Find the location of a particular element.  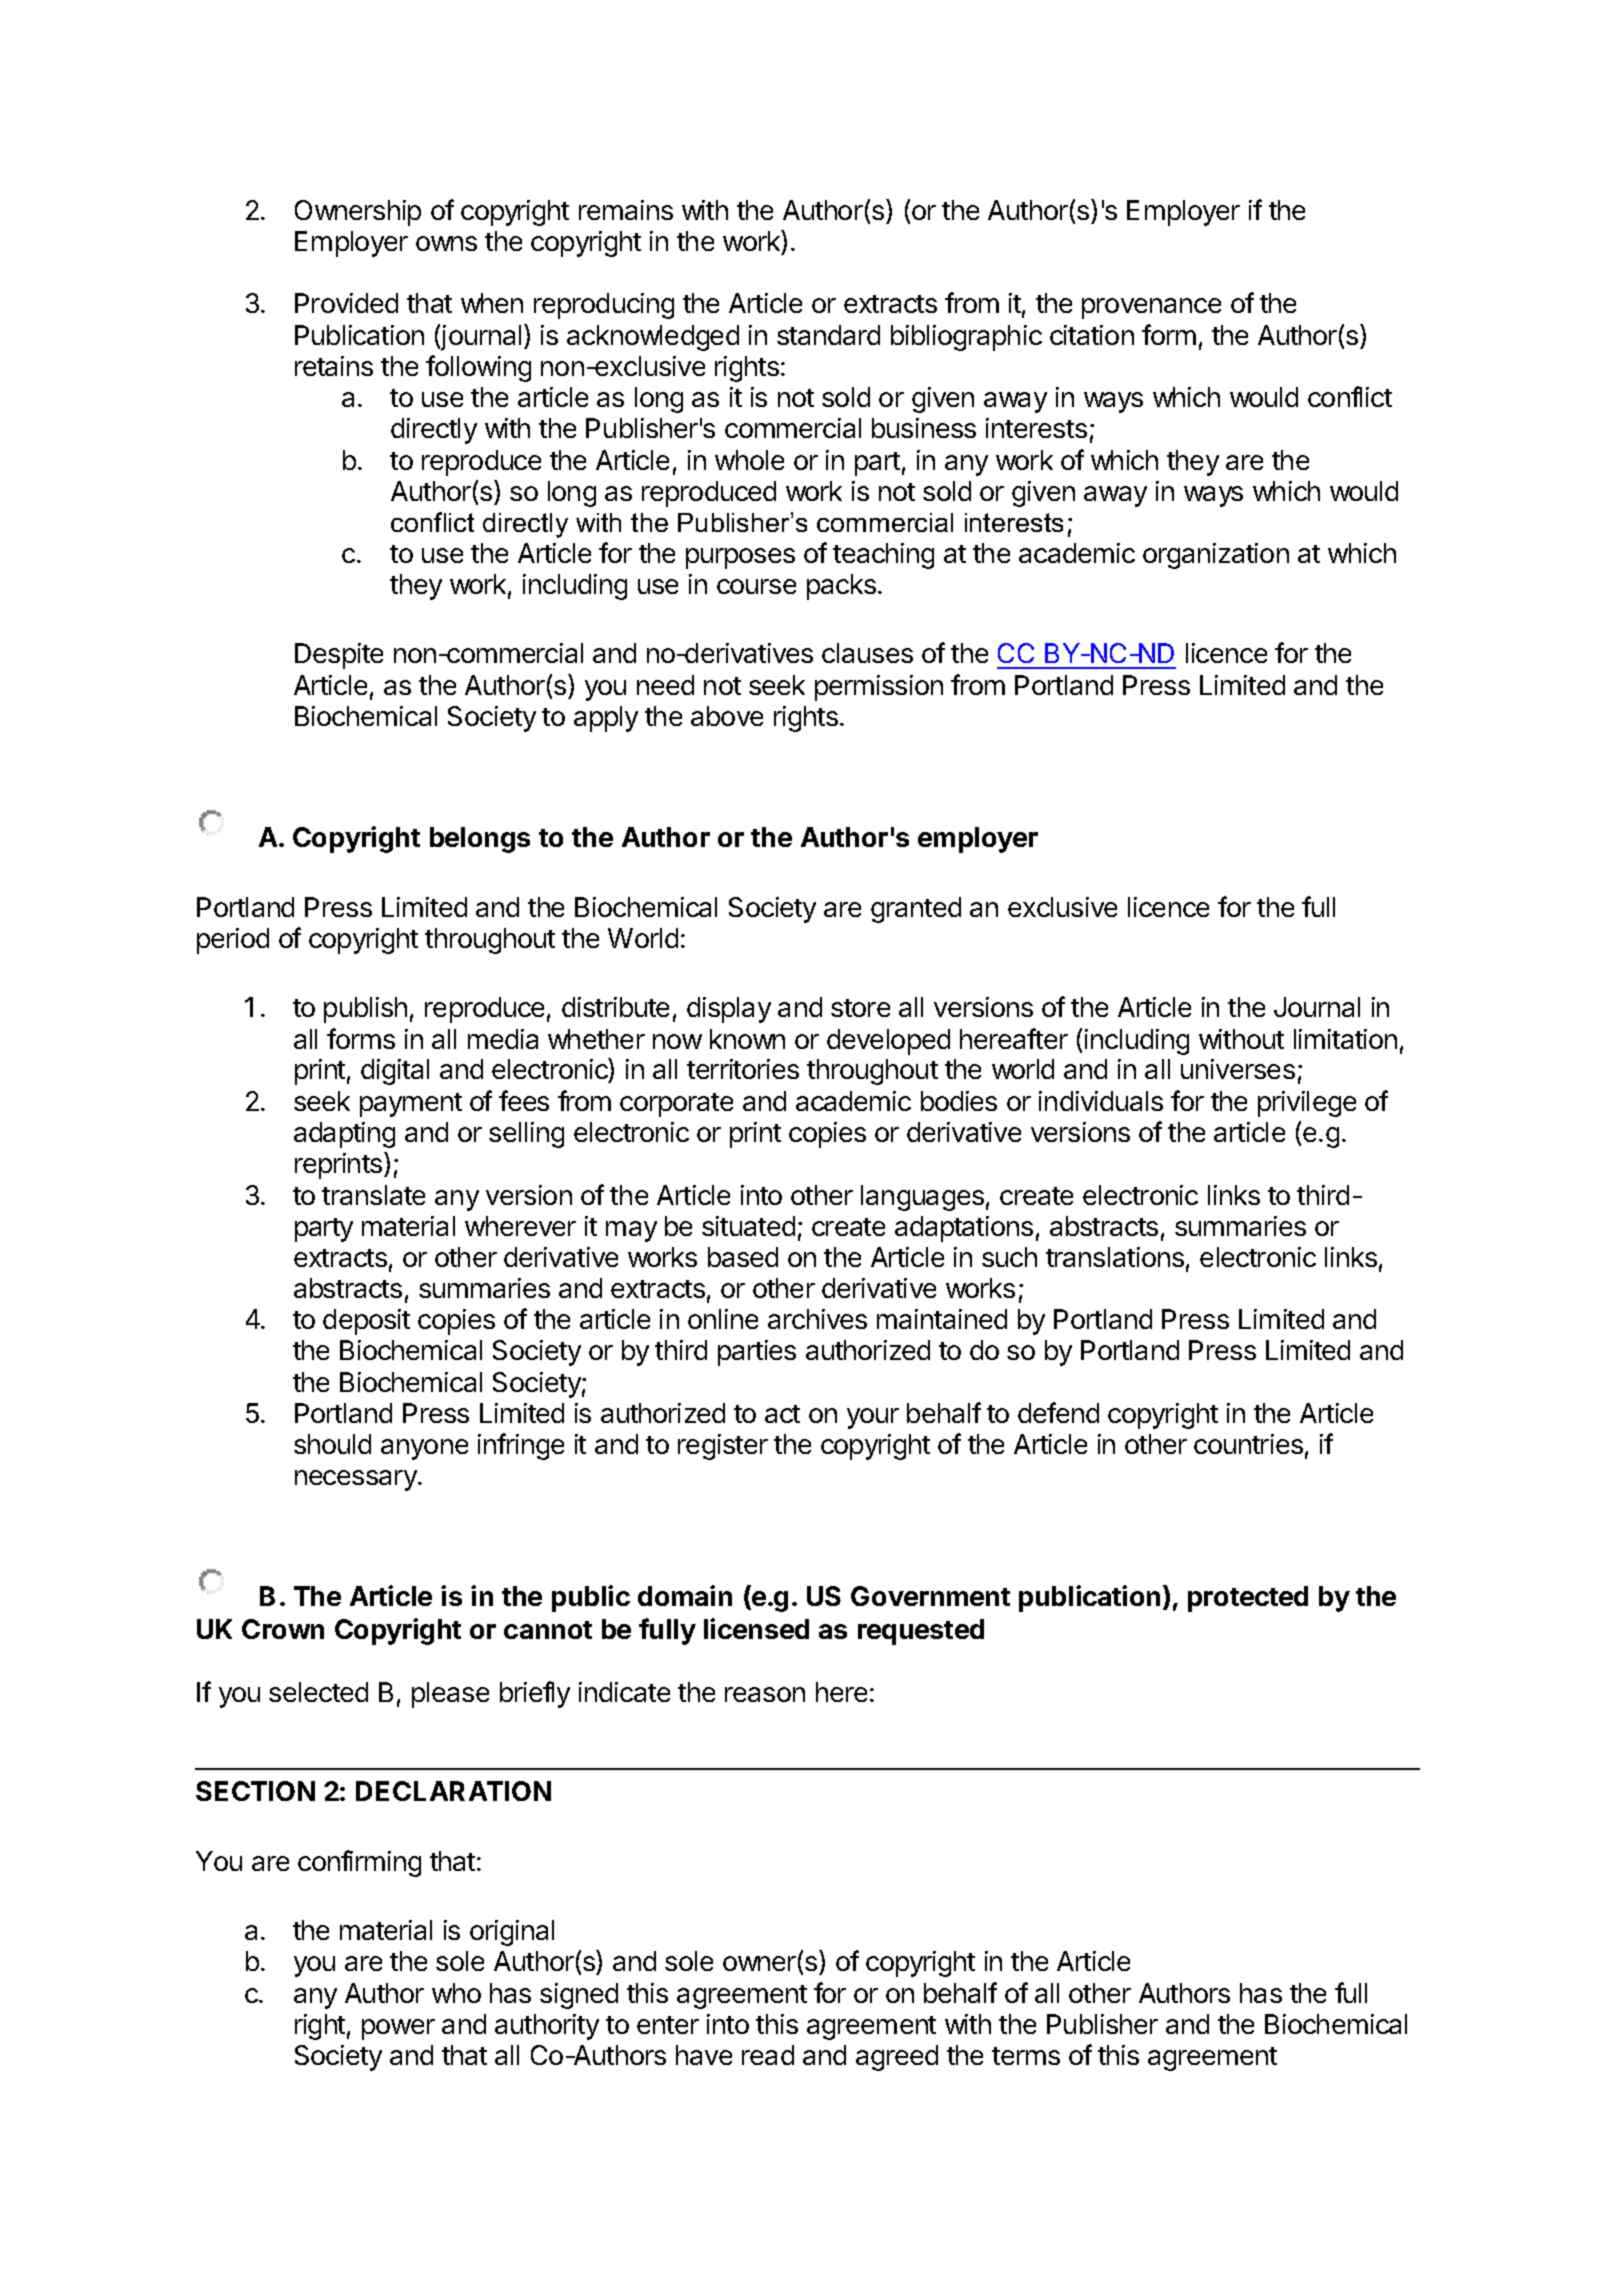

terms is located at coordinates (1026, 2056).
